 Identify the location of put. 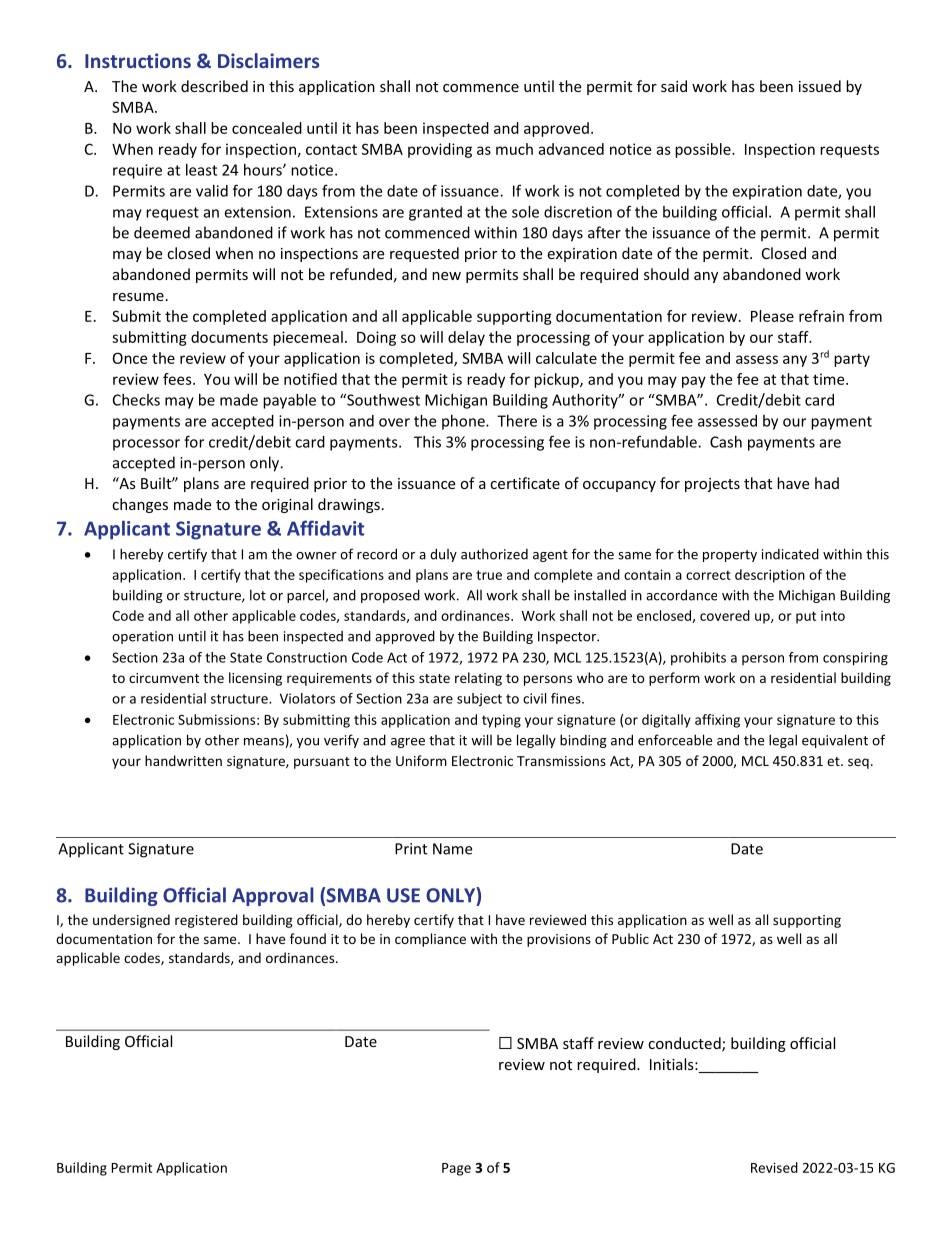
(806, 617).
